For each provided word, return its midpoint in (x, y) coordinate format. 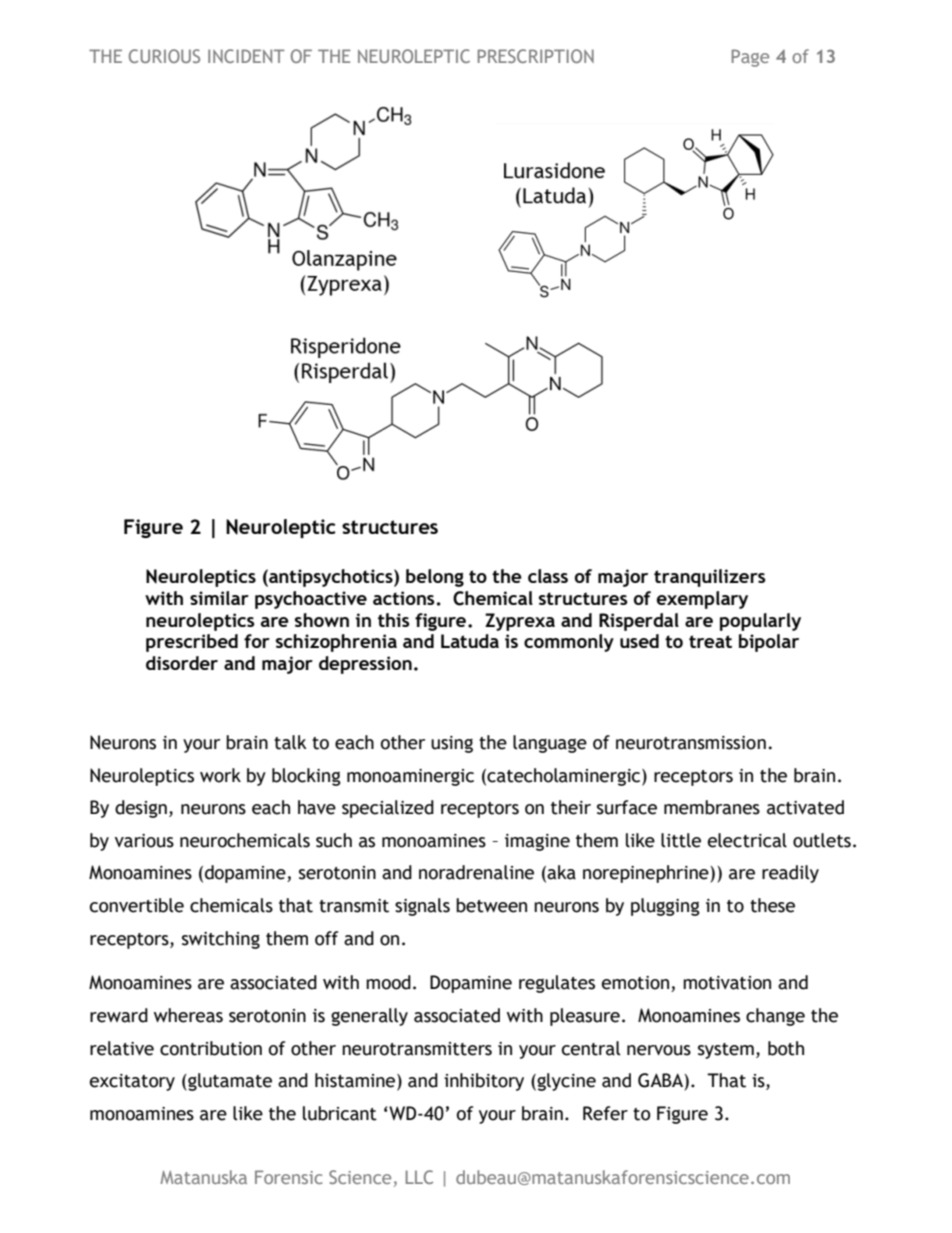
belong (435, 578)
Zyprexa (520, 622)
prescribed (192, 643)
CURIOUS (164, 56)
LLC (419, 1177)
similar (219, 598)
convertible (137, 905)
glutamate (229, 1082)
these (772, 905)
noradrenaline (476, 872)
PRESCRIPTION (536, 56)
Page (750, 58)
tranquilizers (710, 578)
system (726, 1051)
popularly (760, 622)
